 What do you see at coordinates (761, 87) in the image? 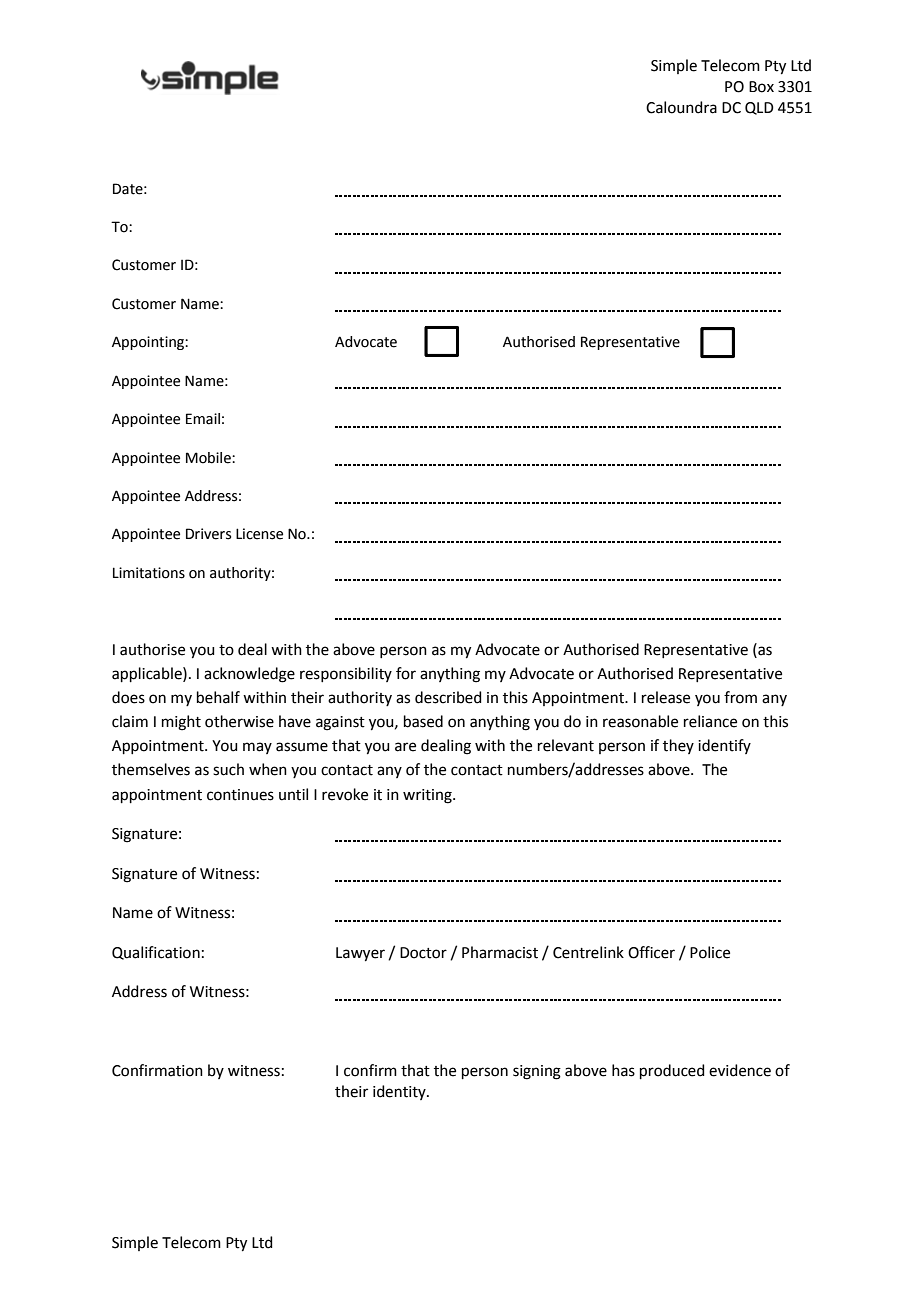
I see `Box` at bounding box center [761, 87].
